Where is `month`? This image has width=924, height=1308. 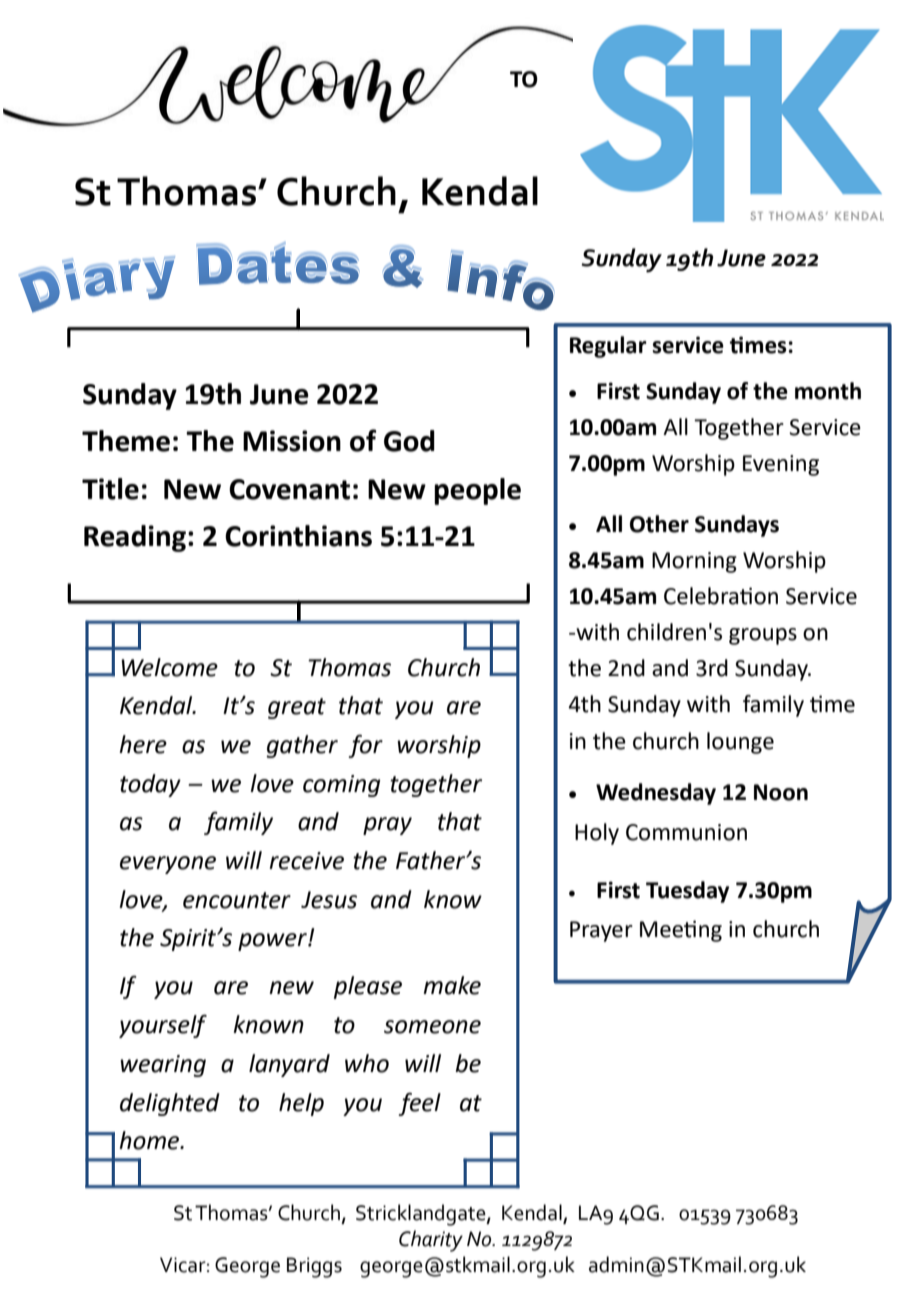 month is located at coordinates (828, 391).
